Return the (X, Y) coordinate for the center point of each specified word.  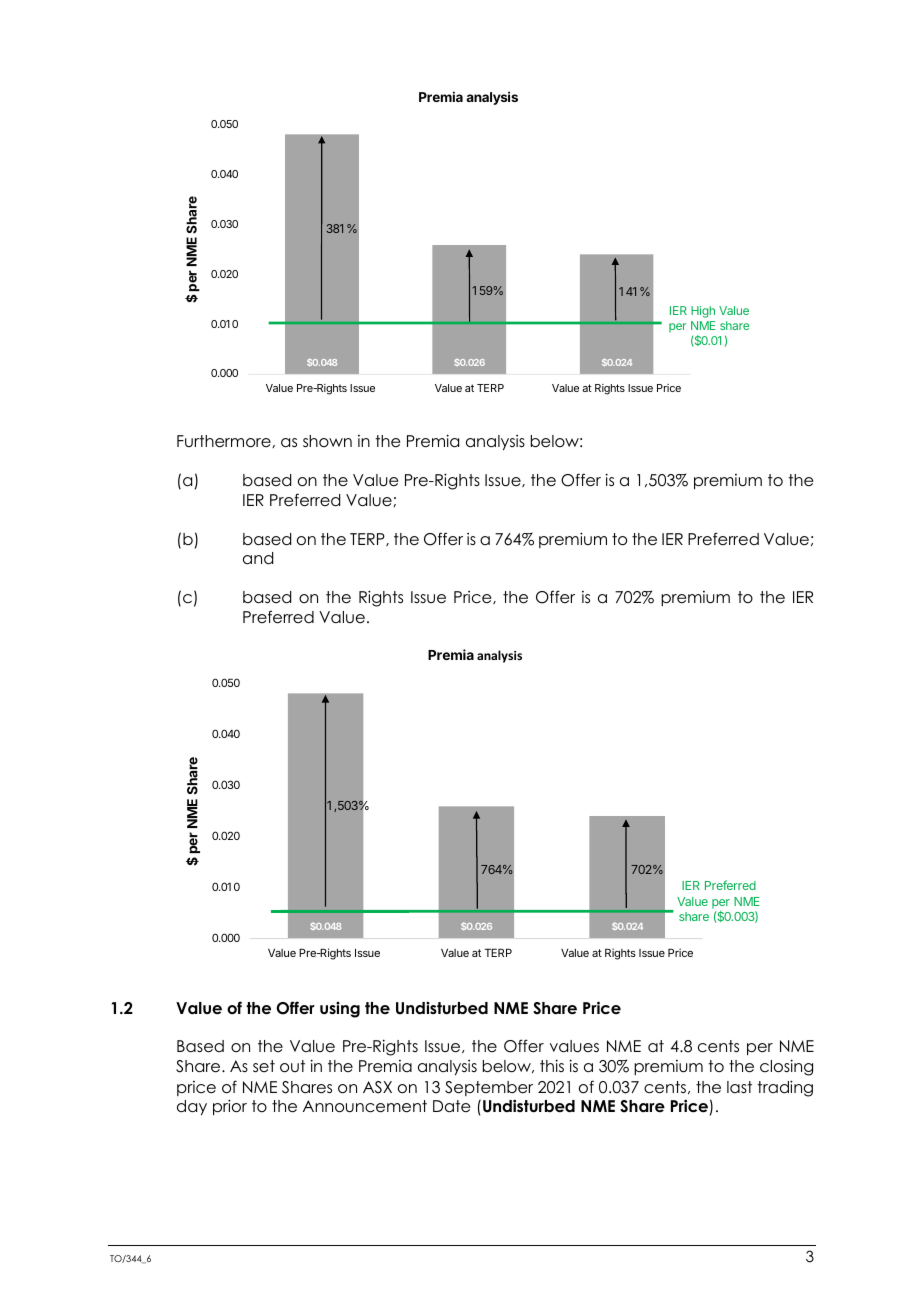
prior (230, 1107)
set (264, 1066)
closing (786, 1067)
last (739, 1087)
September (489, 1088)
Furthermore (225, 441)
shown (327, 441)
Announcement (365, 1106)
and (258, 558)
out (292, 1066)
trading (785, 1088)
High (703, 312)
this (552, 1065)
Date (451, 1106)
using (340, 1010)
